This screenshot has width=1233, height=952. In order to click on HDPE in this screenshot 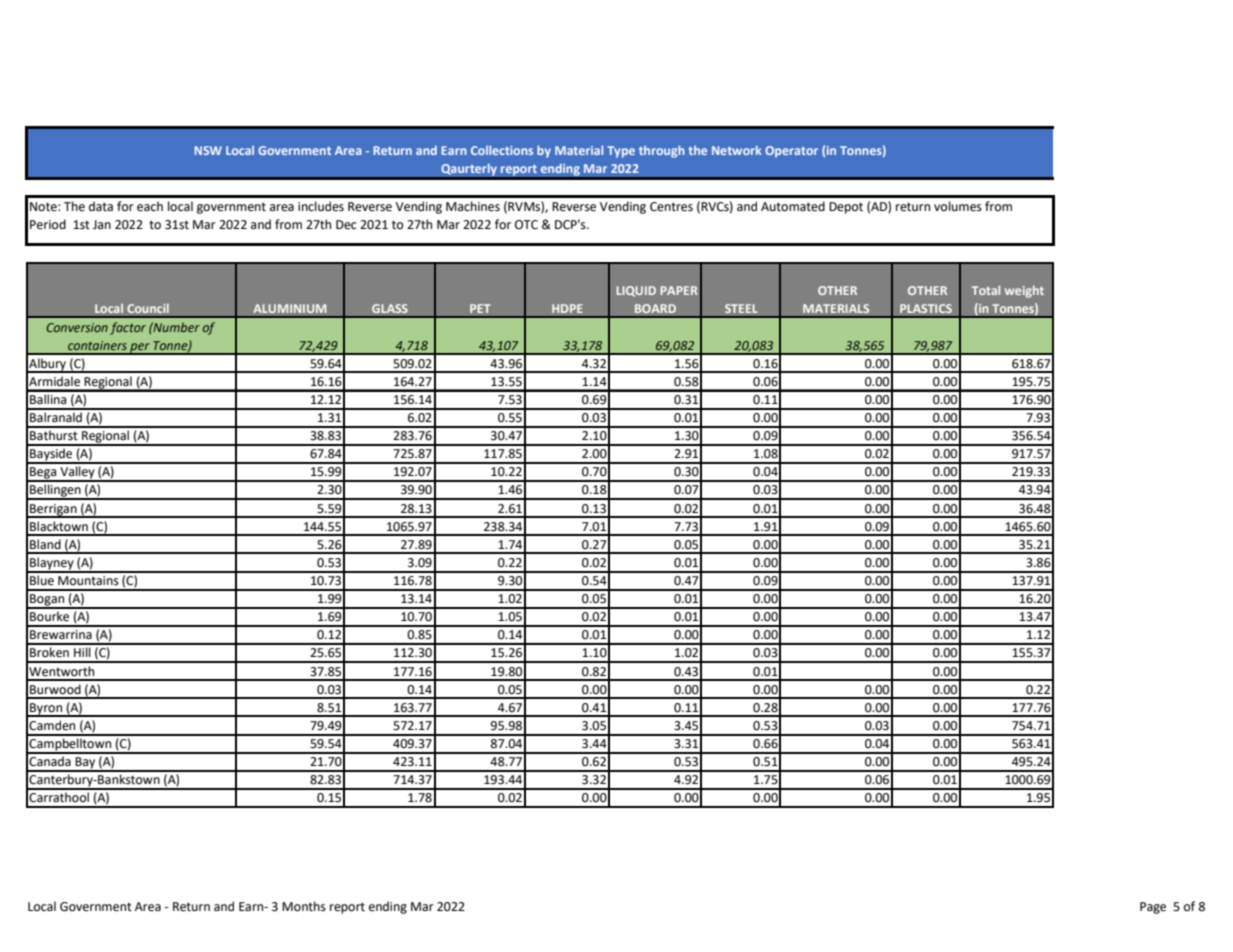, I will do `click(567, 308)`.
